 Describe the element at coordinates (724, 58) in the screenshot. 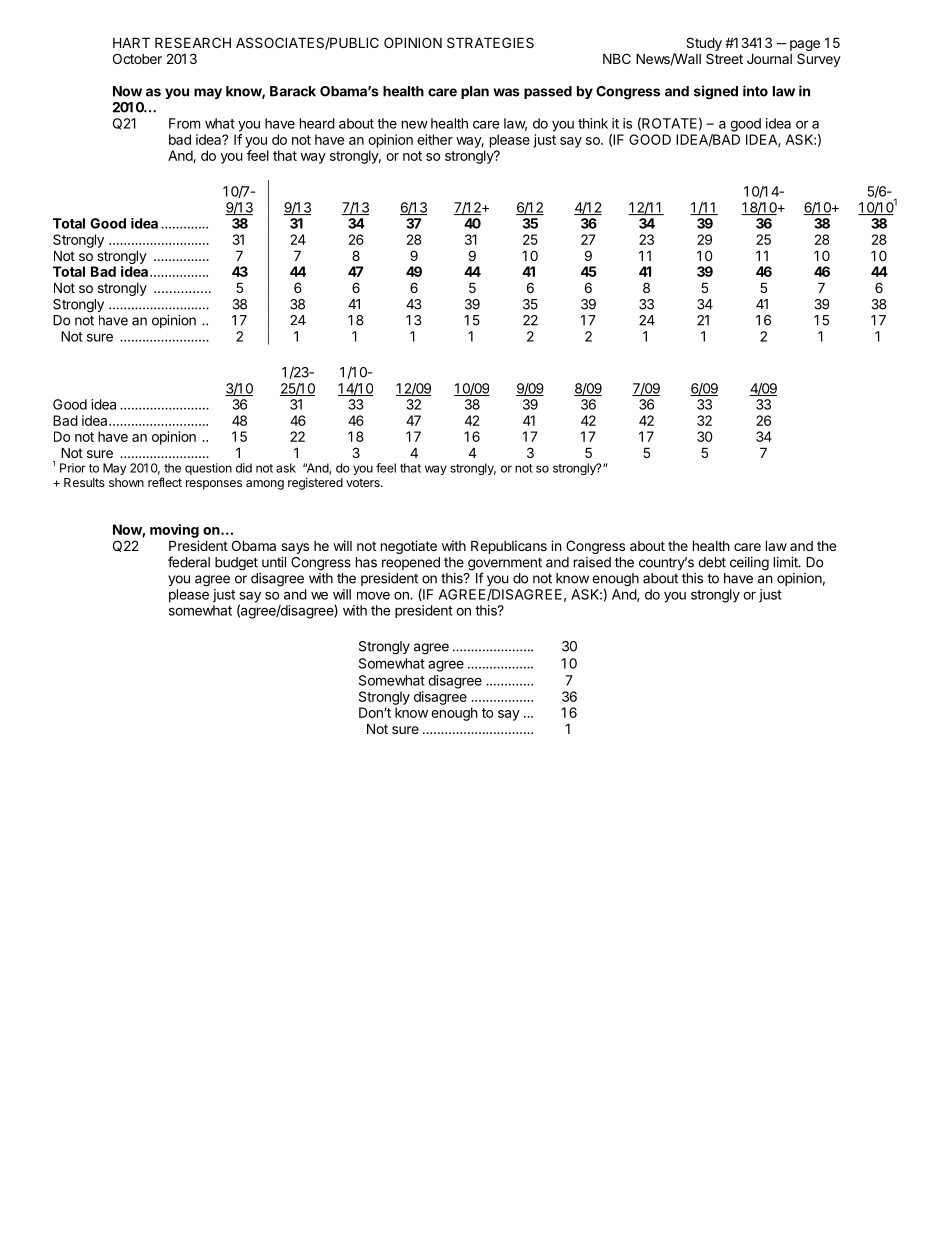

I see `Street` at that location.
